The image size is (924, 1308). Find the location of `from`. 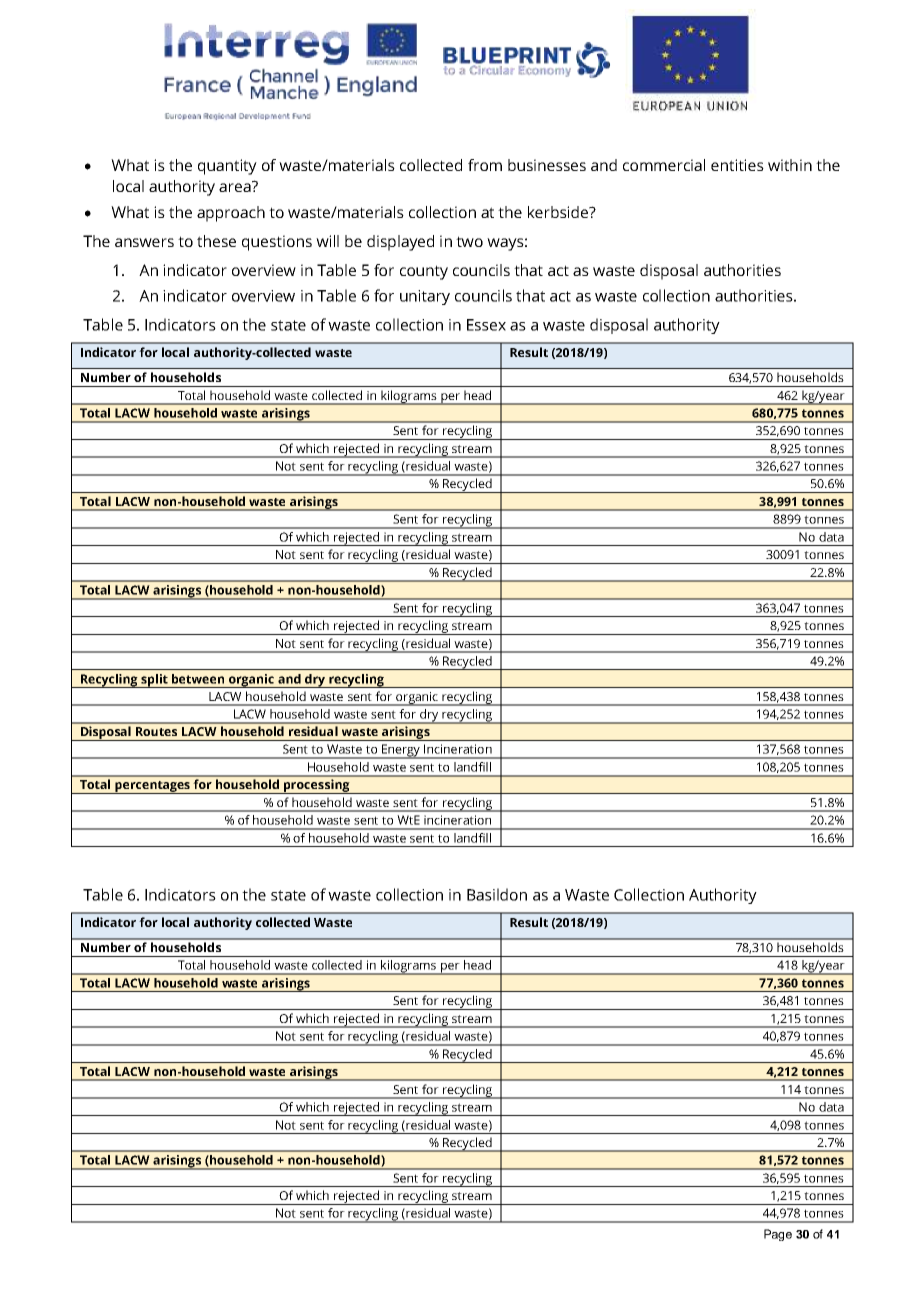

from is located at coordinates (485, 165).
